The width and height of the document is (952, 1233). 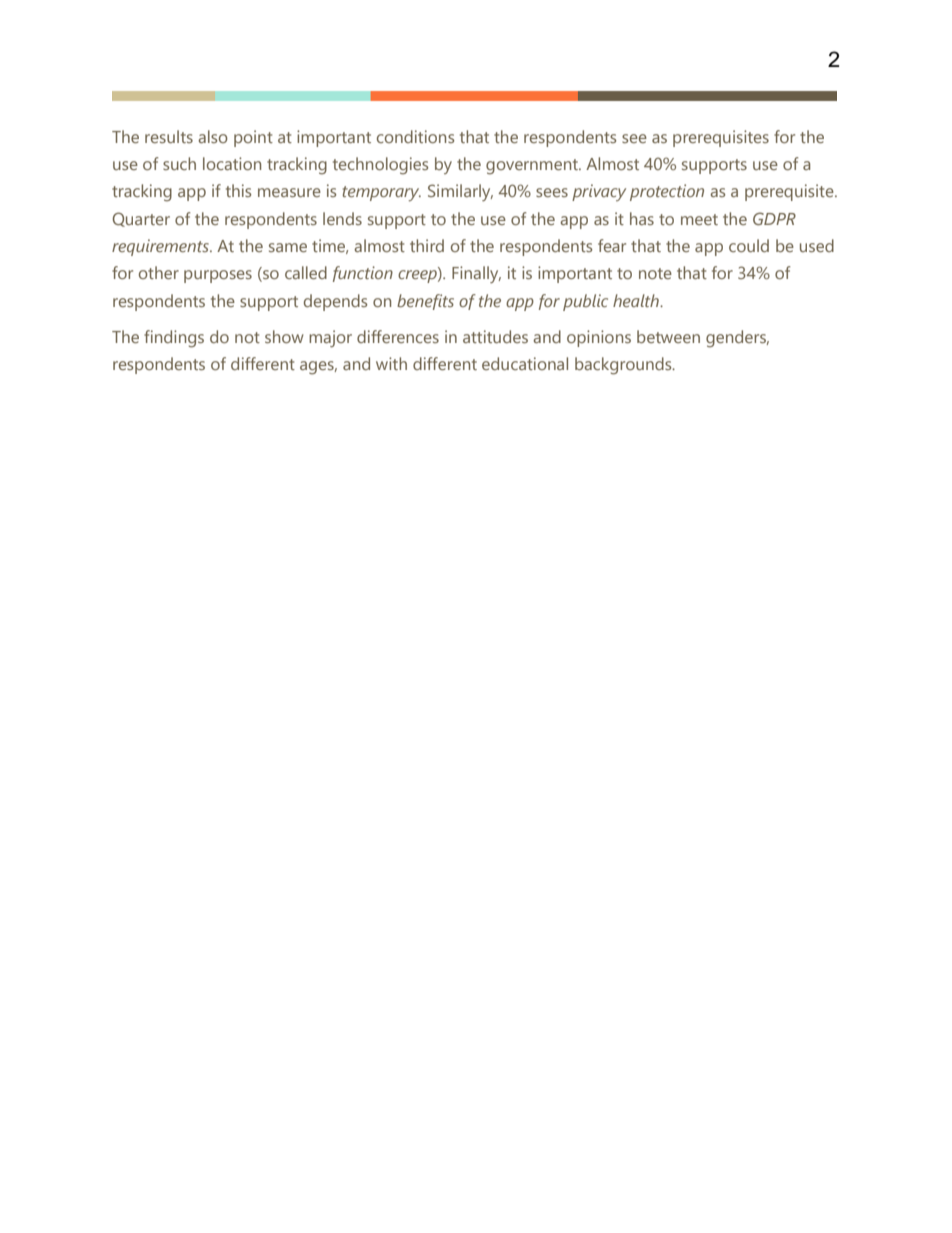 I want to click on could, so click(x=749, y=245).
